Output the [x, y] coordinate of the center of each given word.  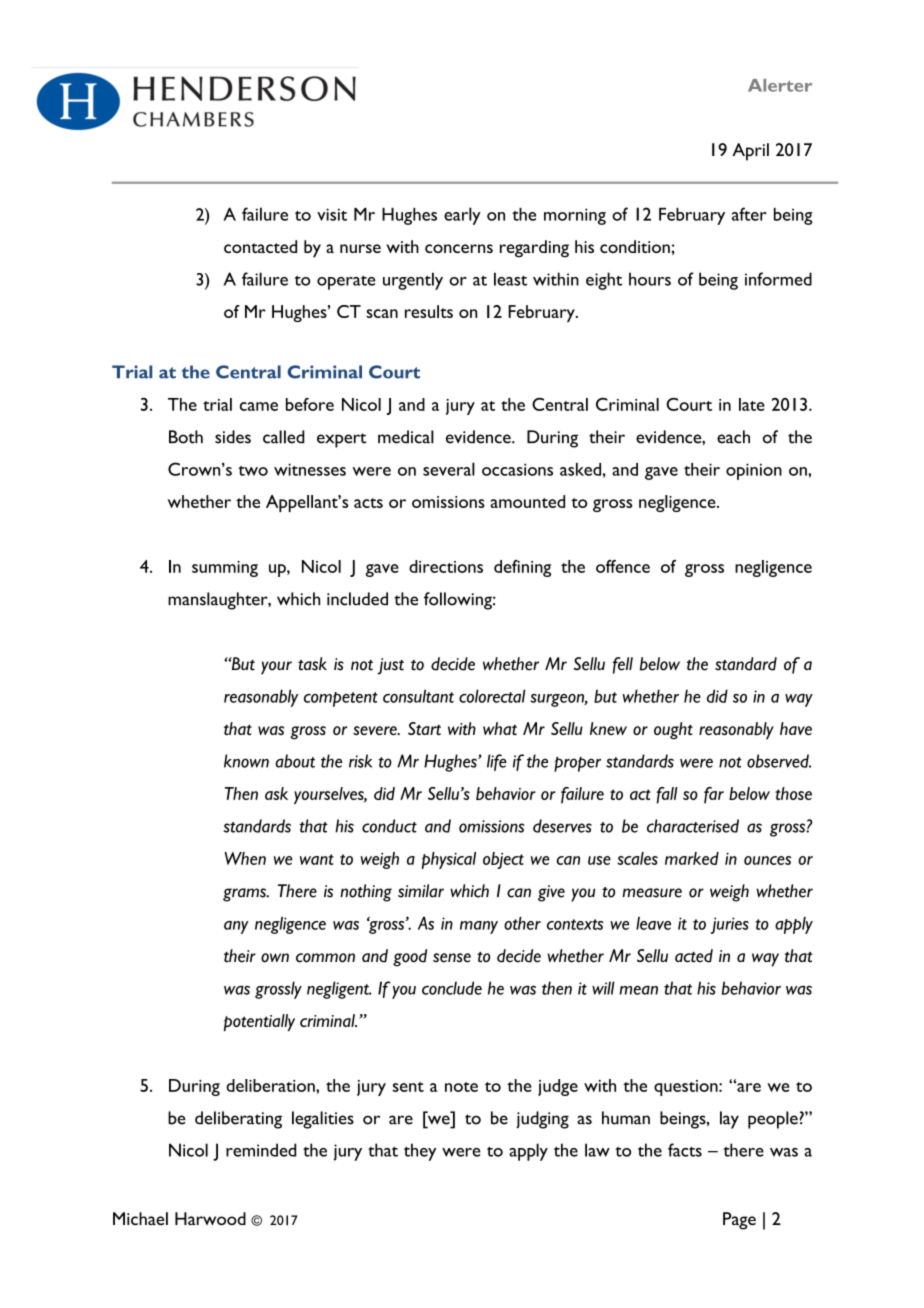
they [420, 1152]
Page [739, 1221]
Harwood [210, 1218]
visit [332, 214]
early [462, 216]
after [749, 214]
